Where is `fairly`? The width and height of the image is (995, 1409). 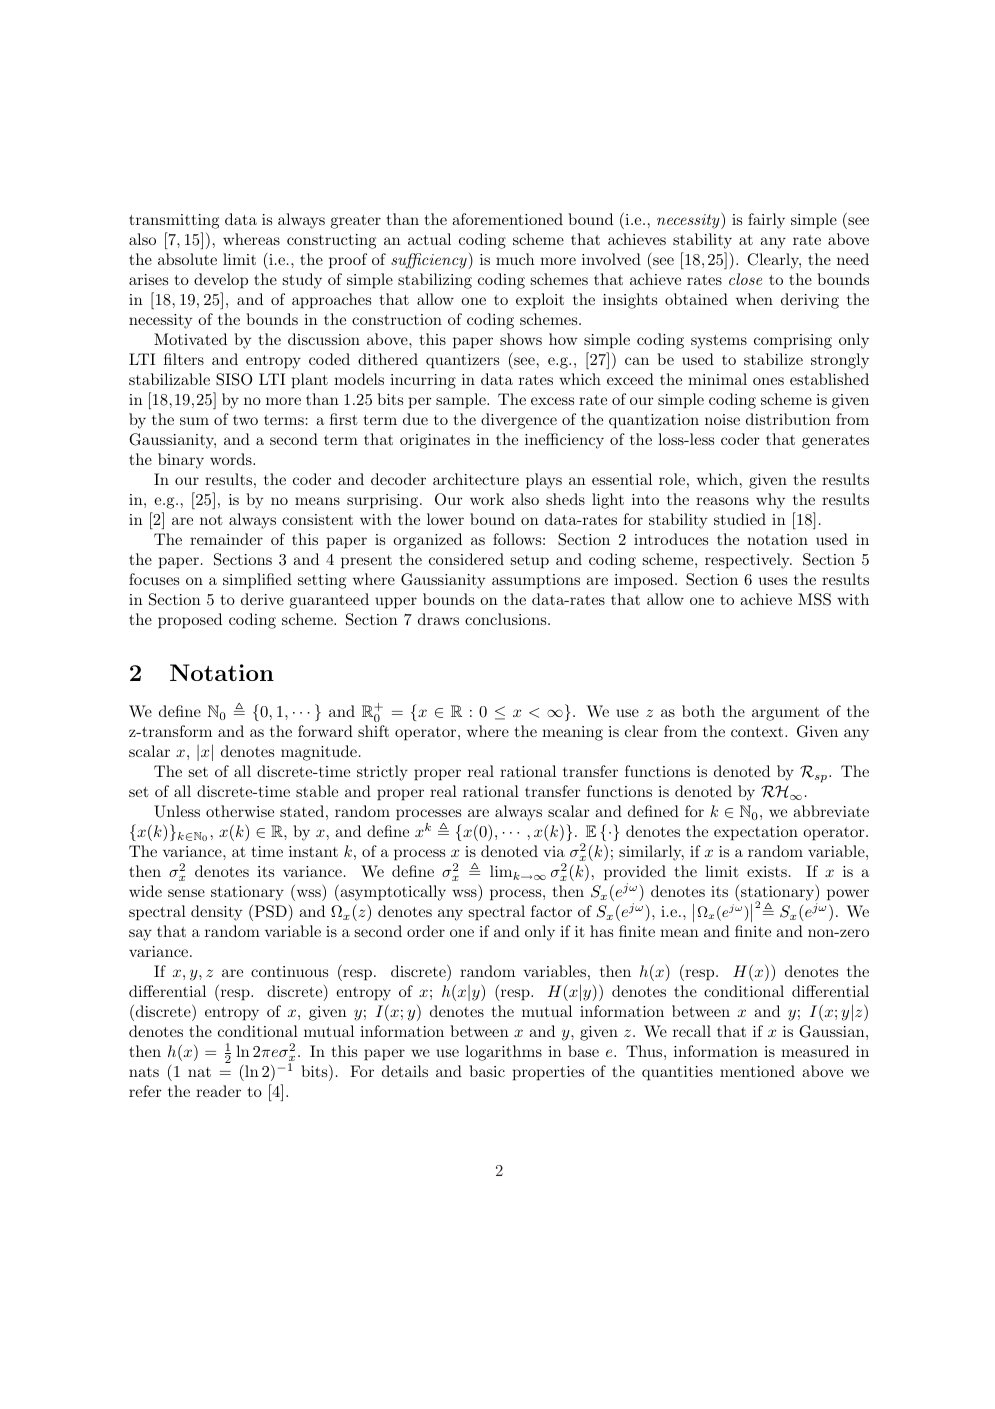 fairly is located at coordinates (766, 221).
